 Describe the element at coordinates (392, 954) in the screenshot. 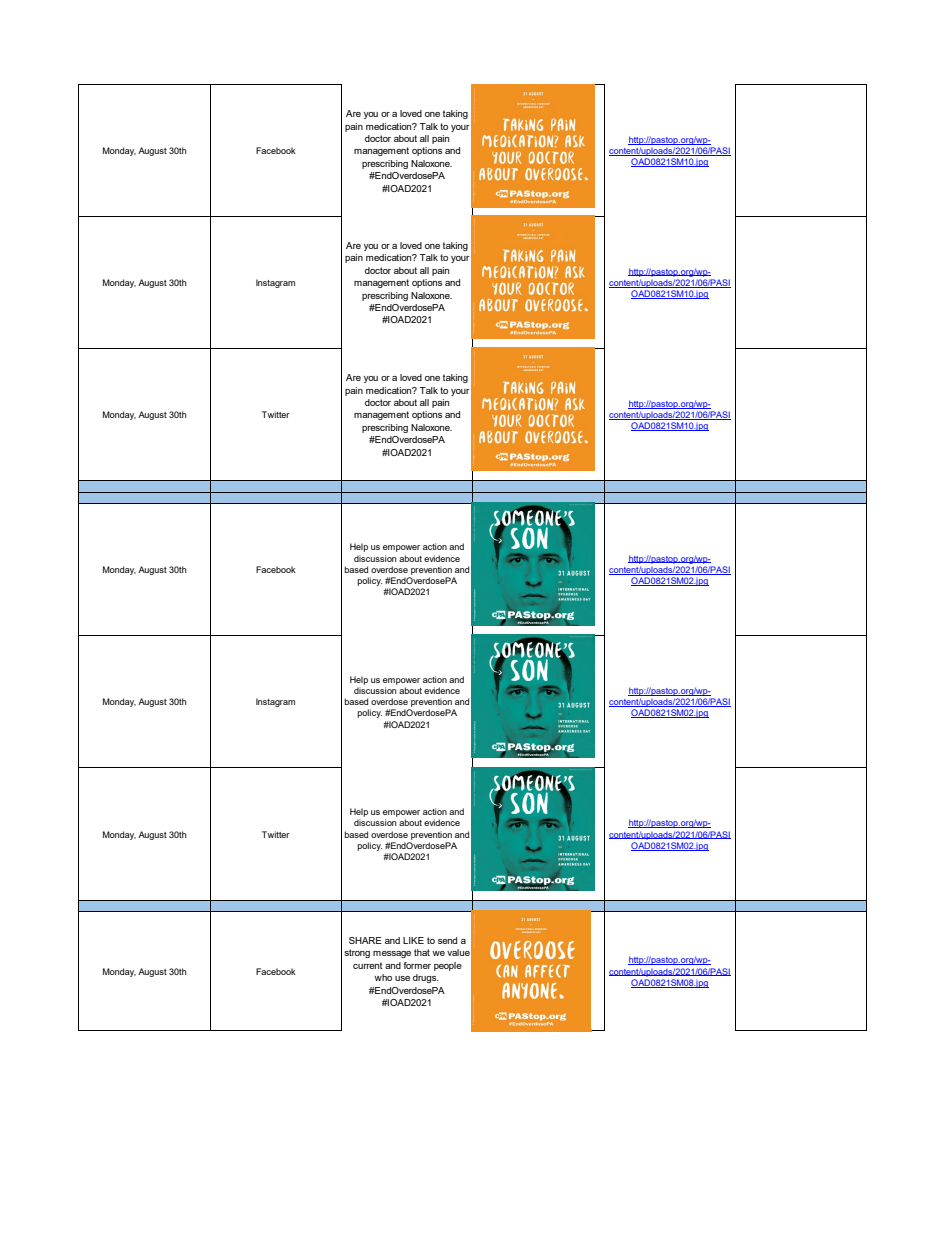

I see `message` at that location.
